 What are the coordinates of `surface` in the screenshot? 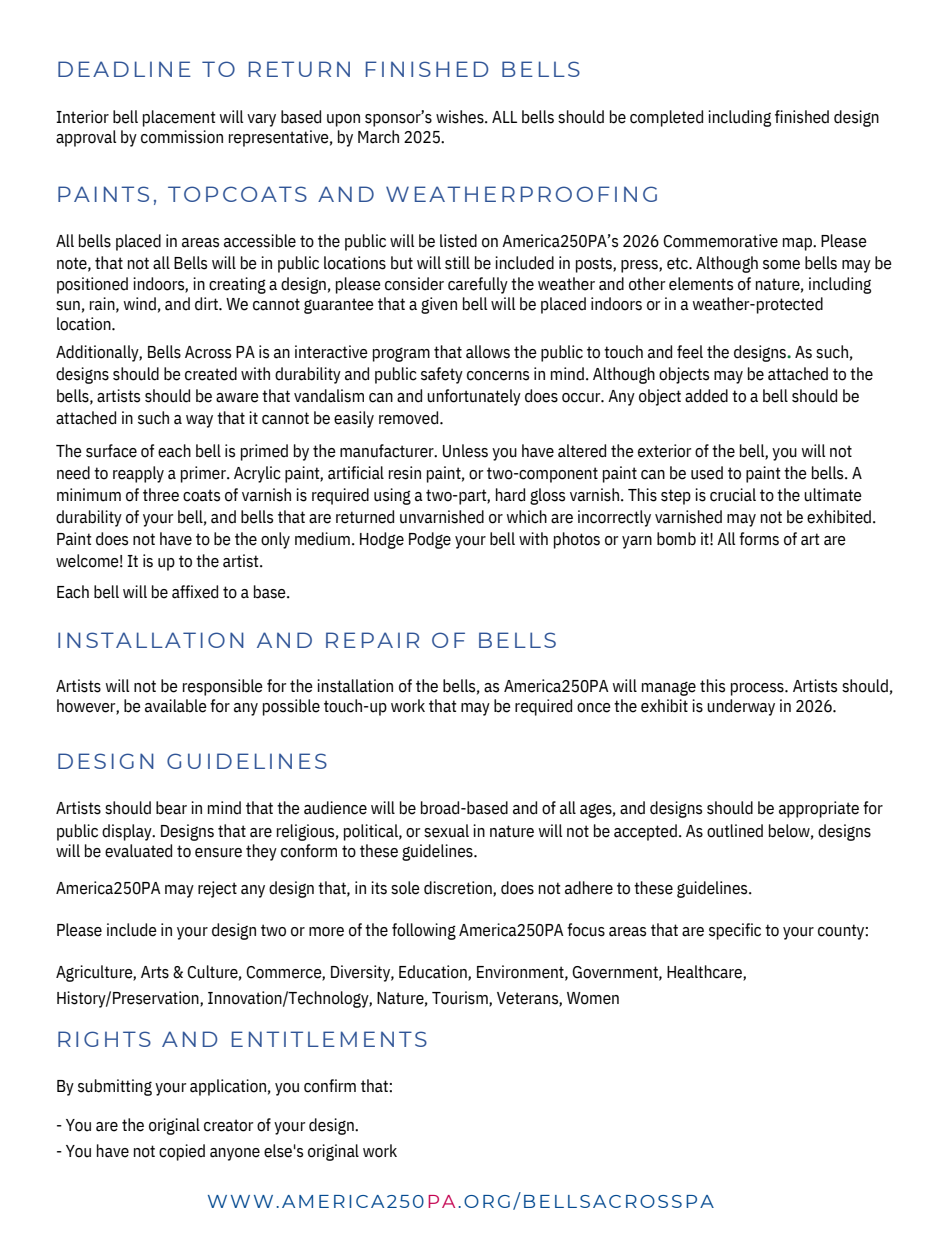 It's located at (111, 451).
